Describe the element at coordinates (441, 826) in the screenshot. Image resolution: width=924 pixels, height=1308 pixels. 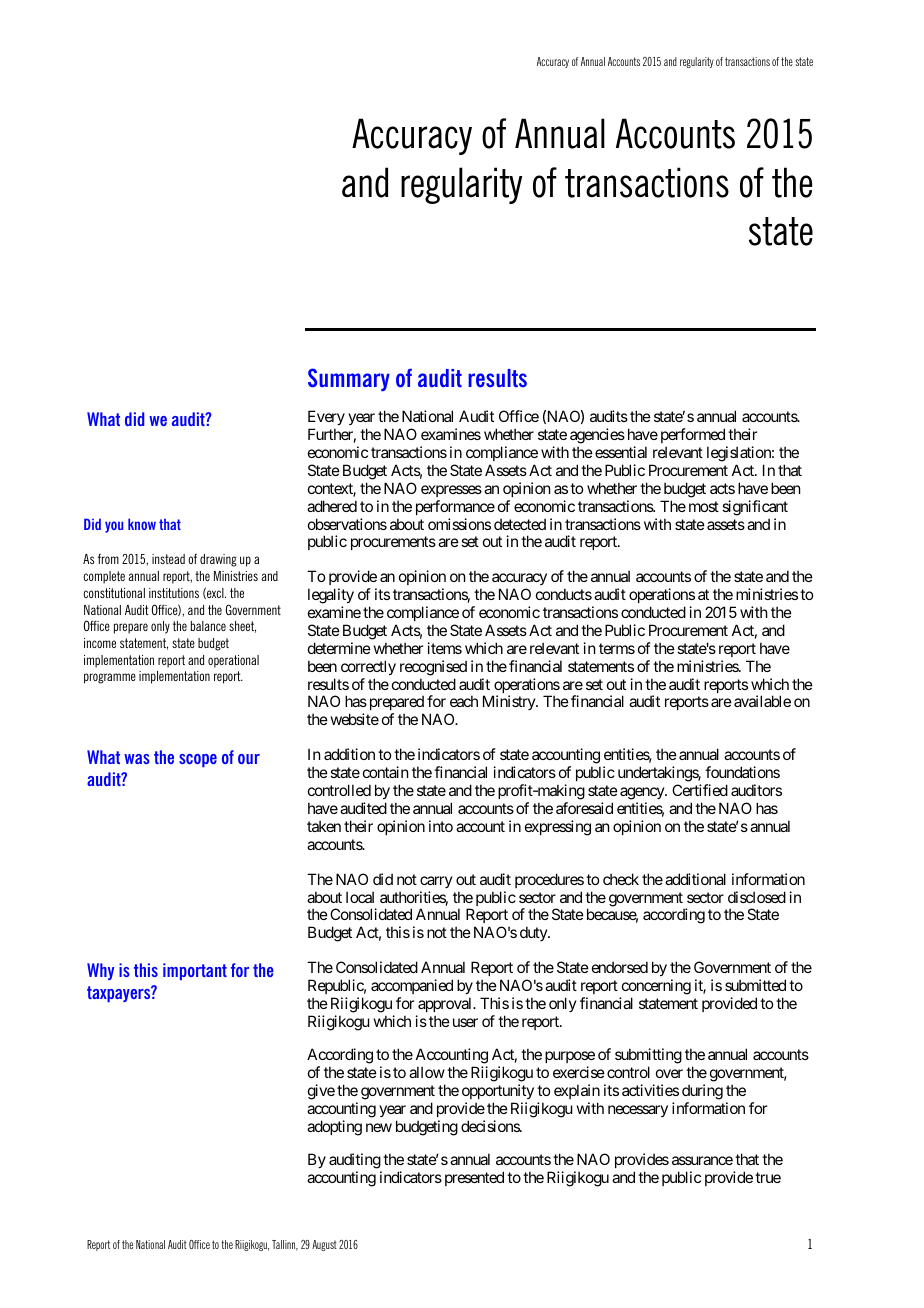
I see `into` at that location.
